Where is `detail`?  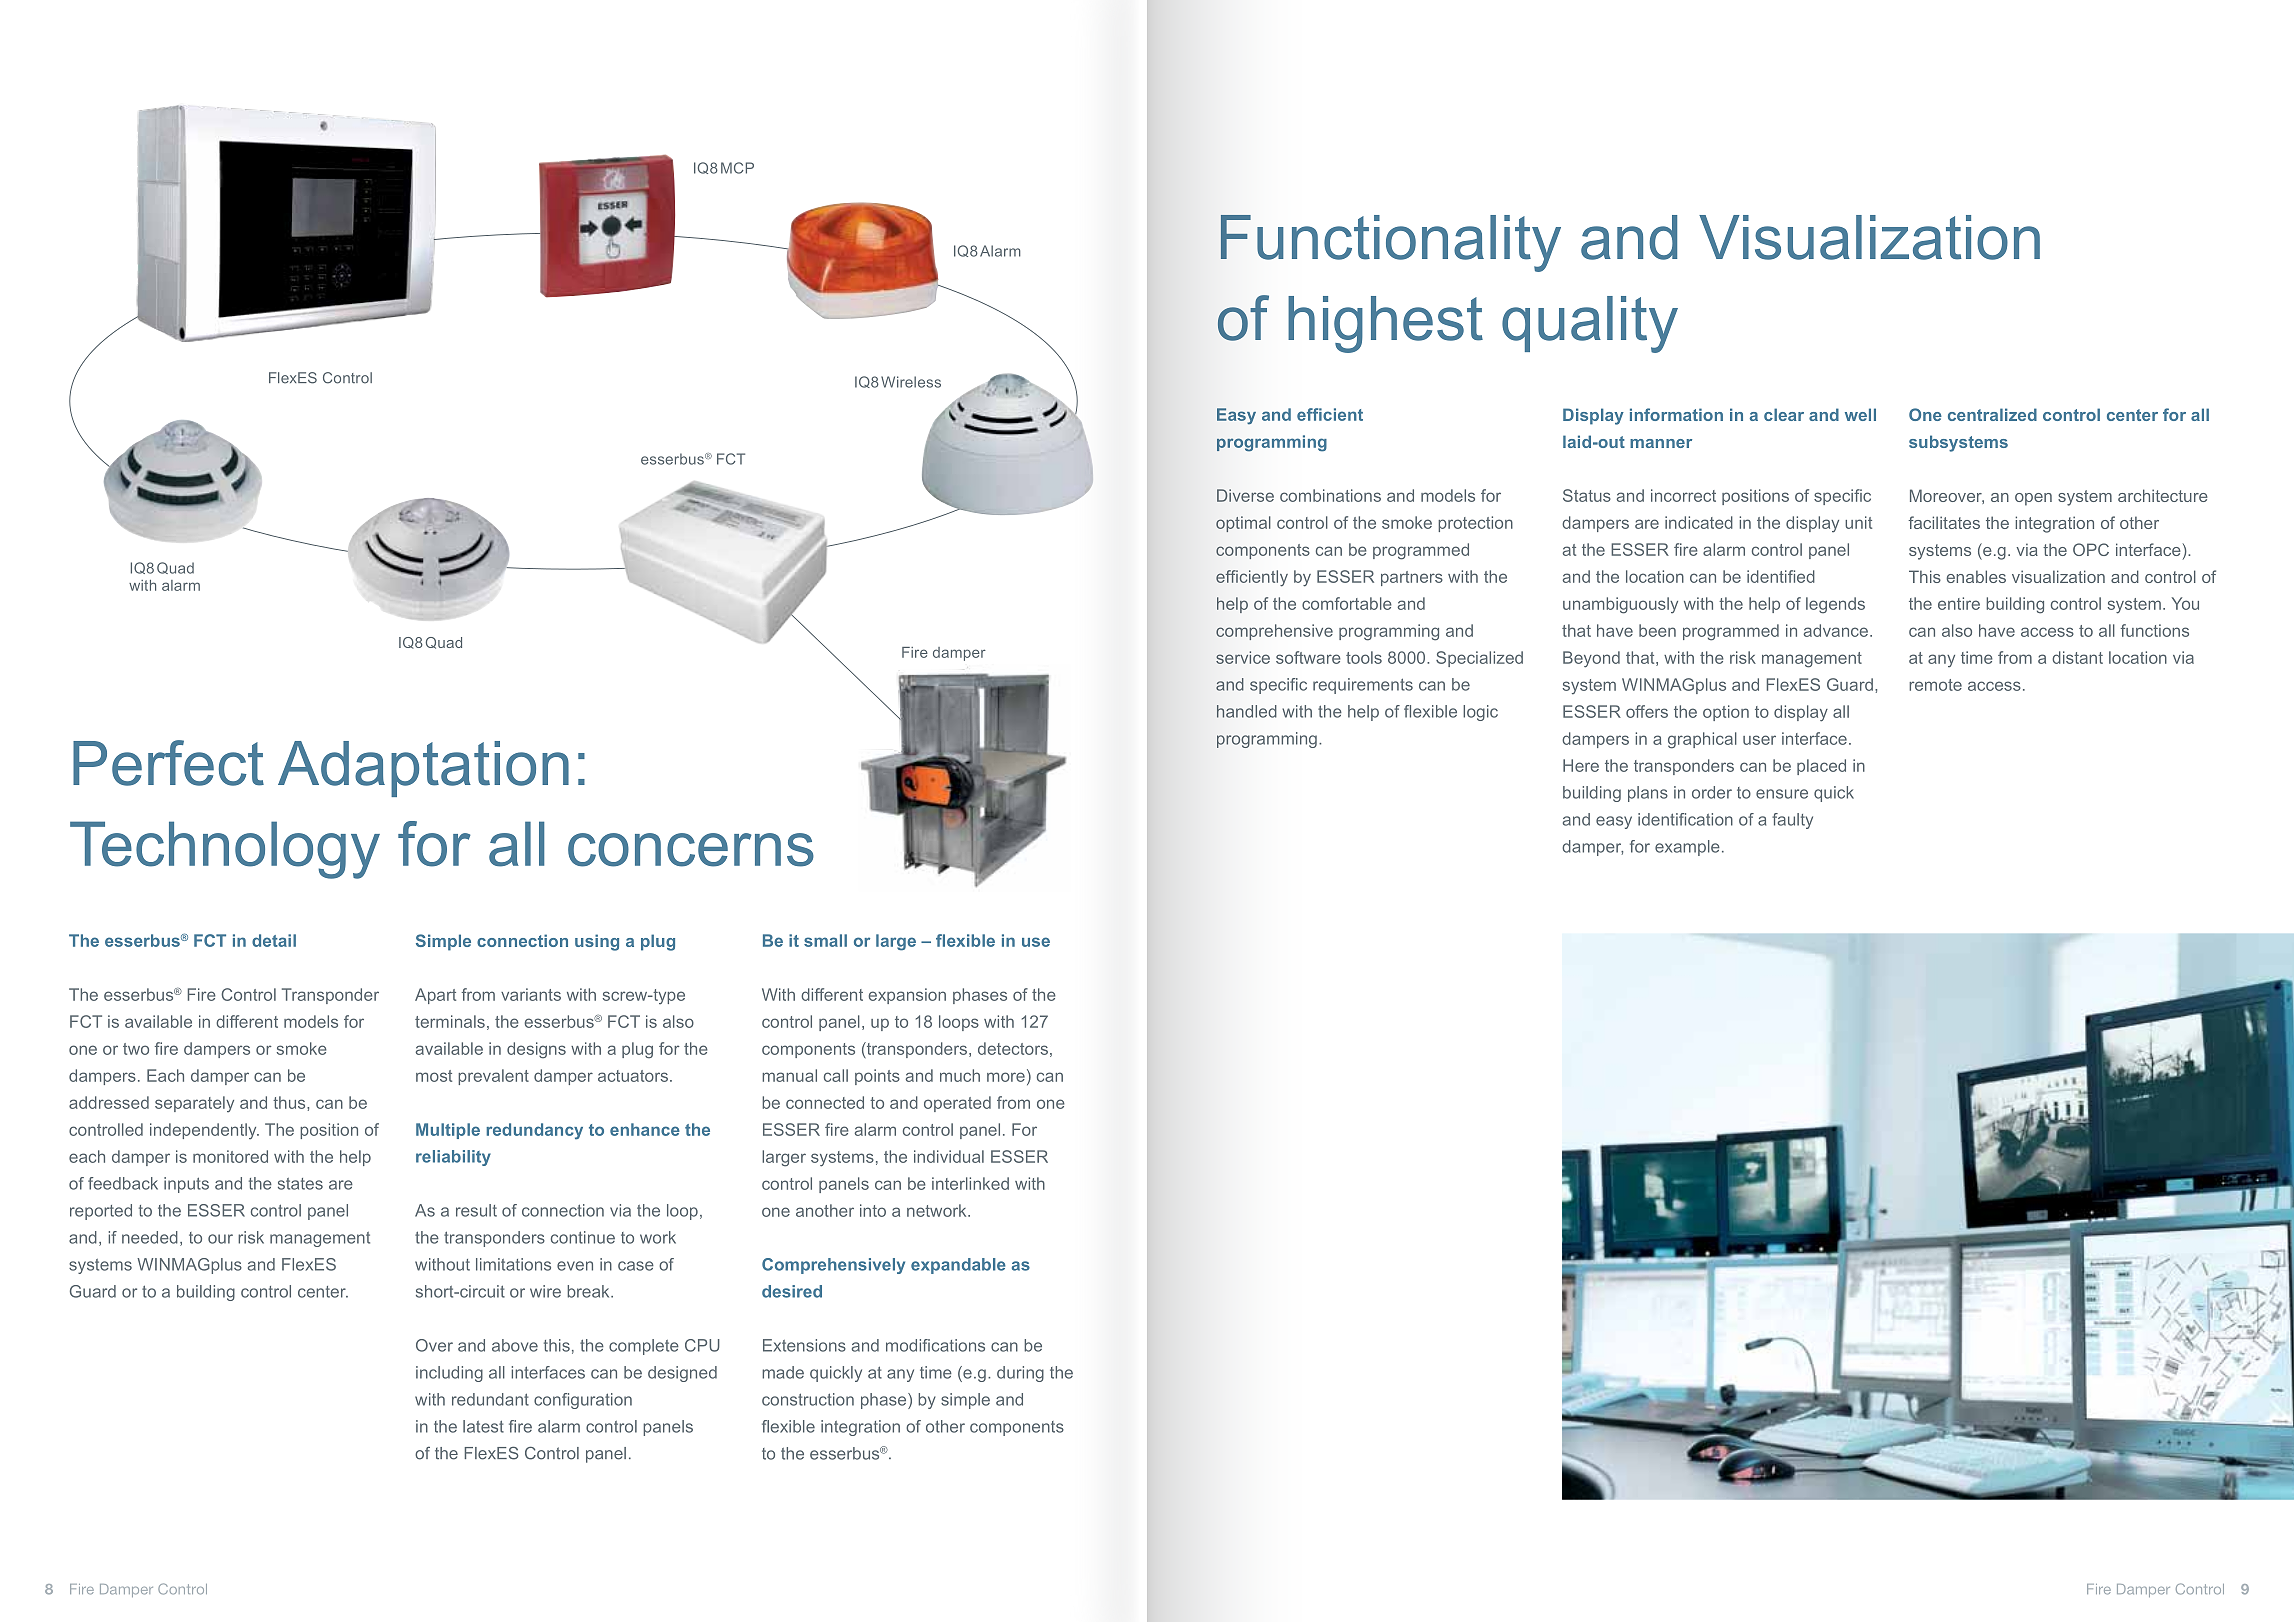
detail is located at coordinates (274, 940).
